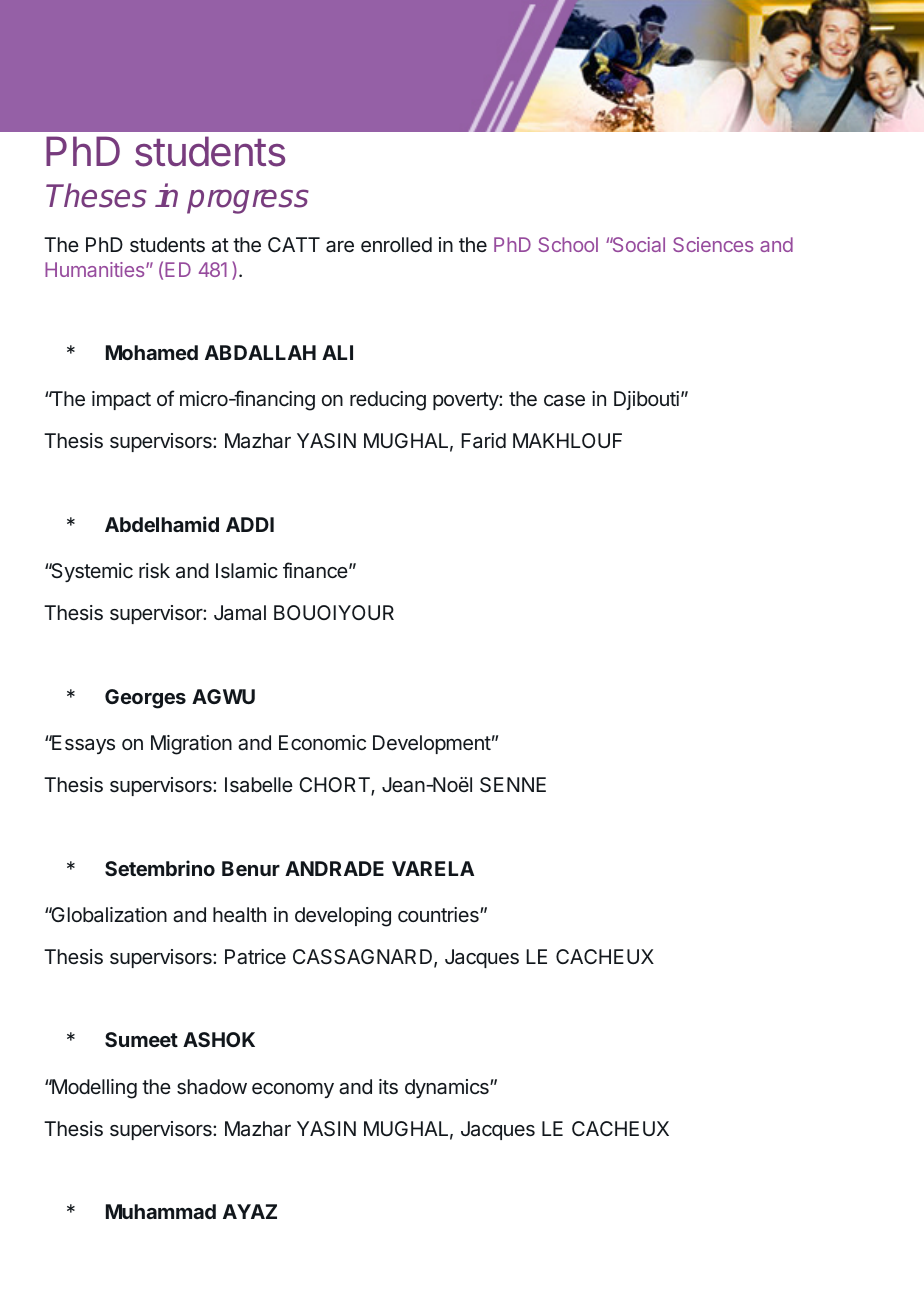 The width and height of the screenshot is (924, 1308). Describe the element at coordinates (388, 1086) in the screenshot. I see `its` at that location.
